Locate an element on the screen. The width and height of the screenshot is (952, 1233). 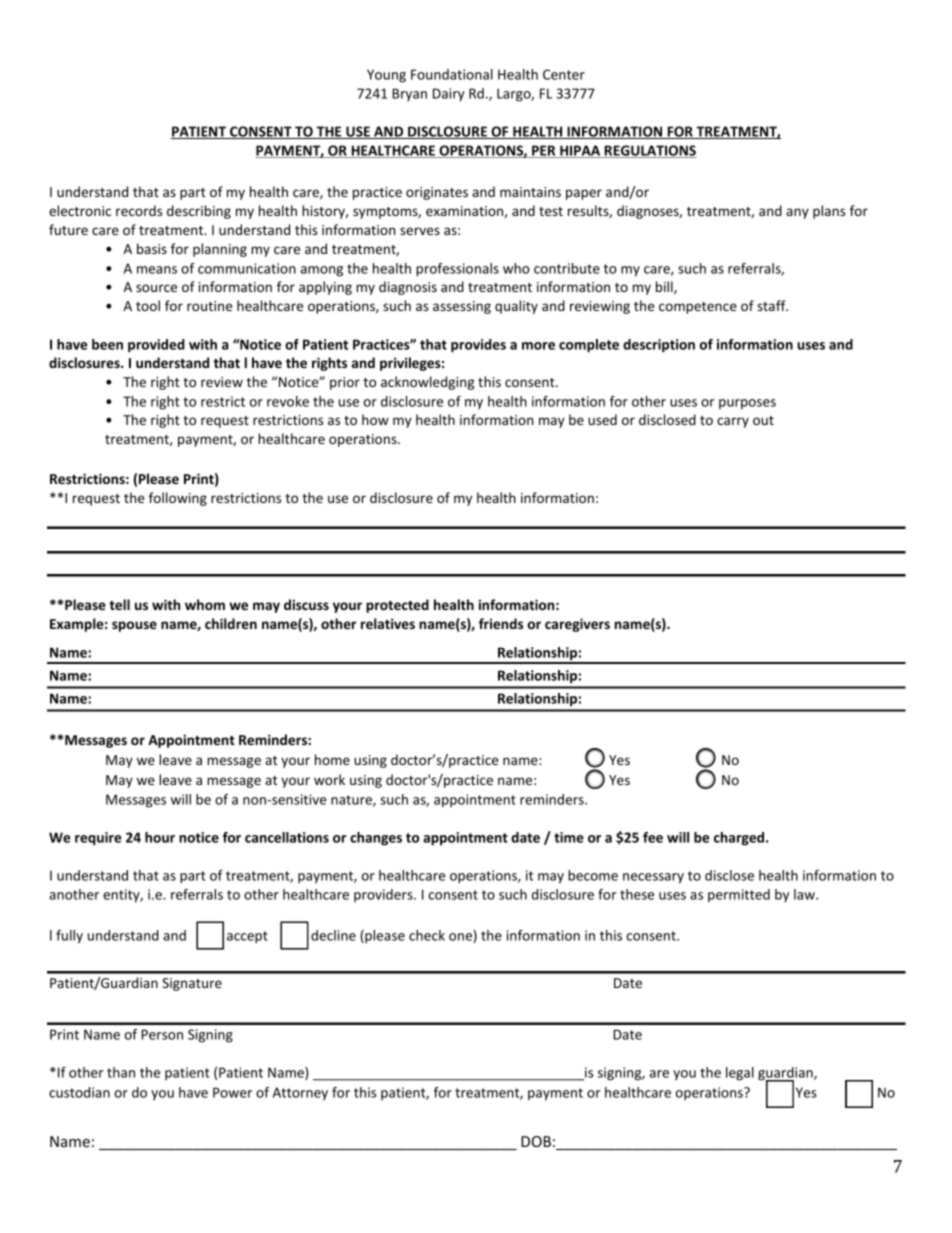
competence is located at coordinates (698, 308).
